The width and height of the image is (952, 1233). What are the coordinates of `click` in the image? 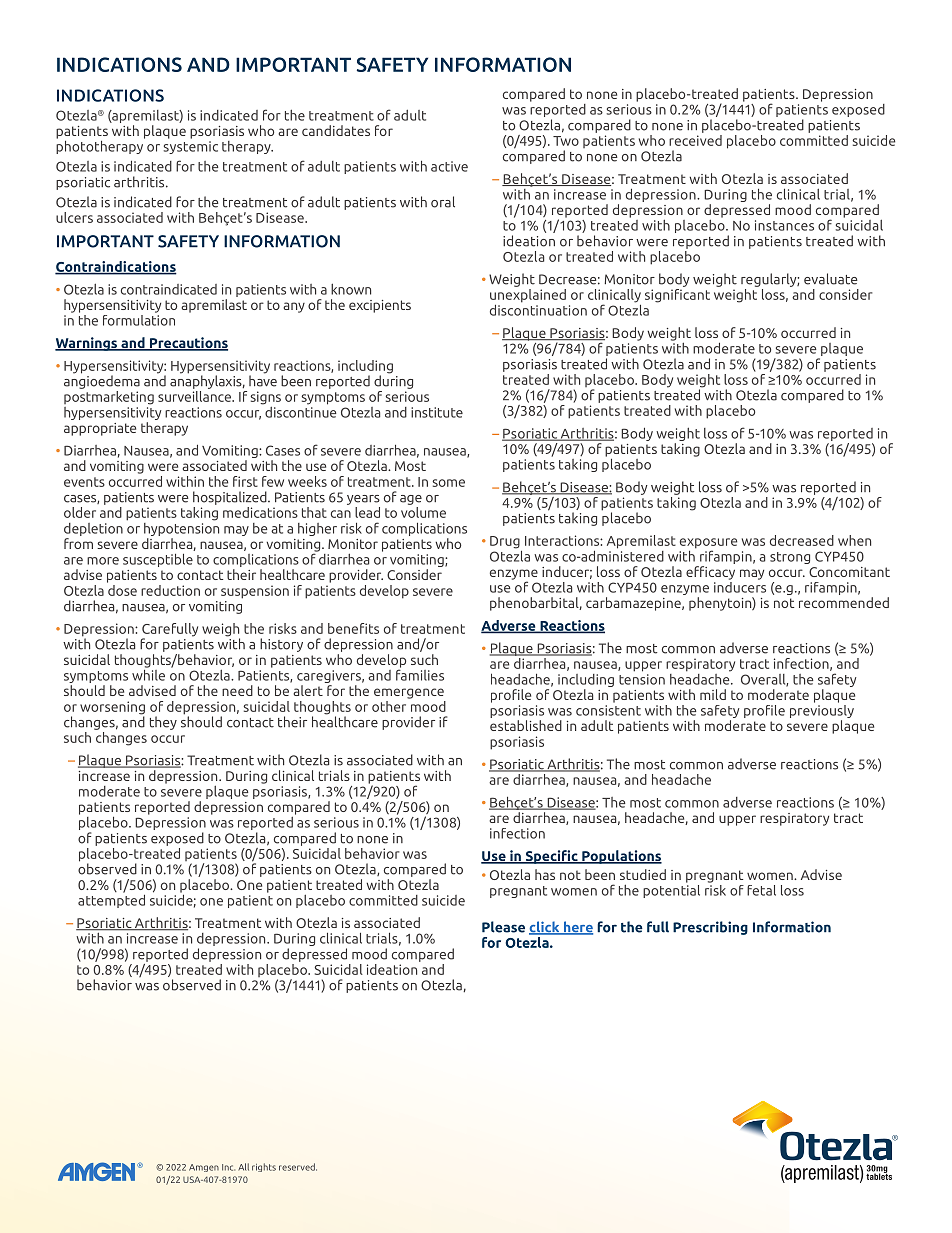 It's located at (545, 928).
